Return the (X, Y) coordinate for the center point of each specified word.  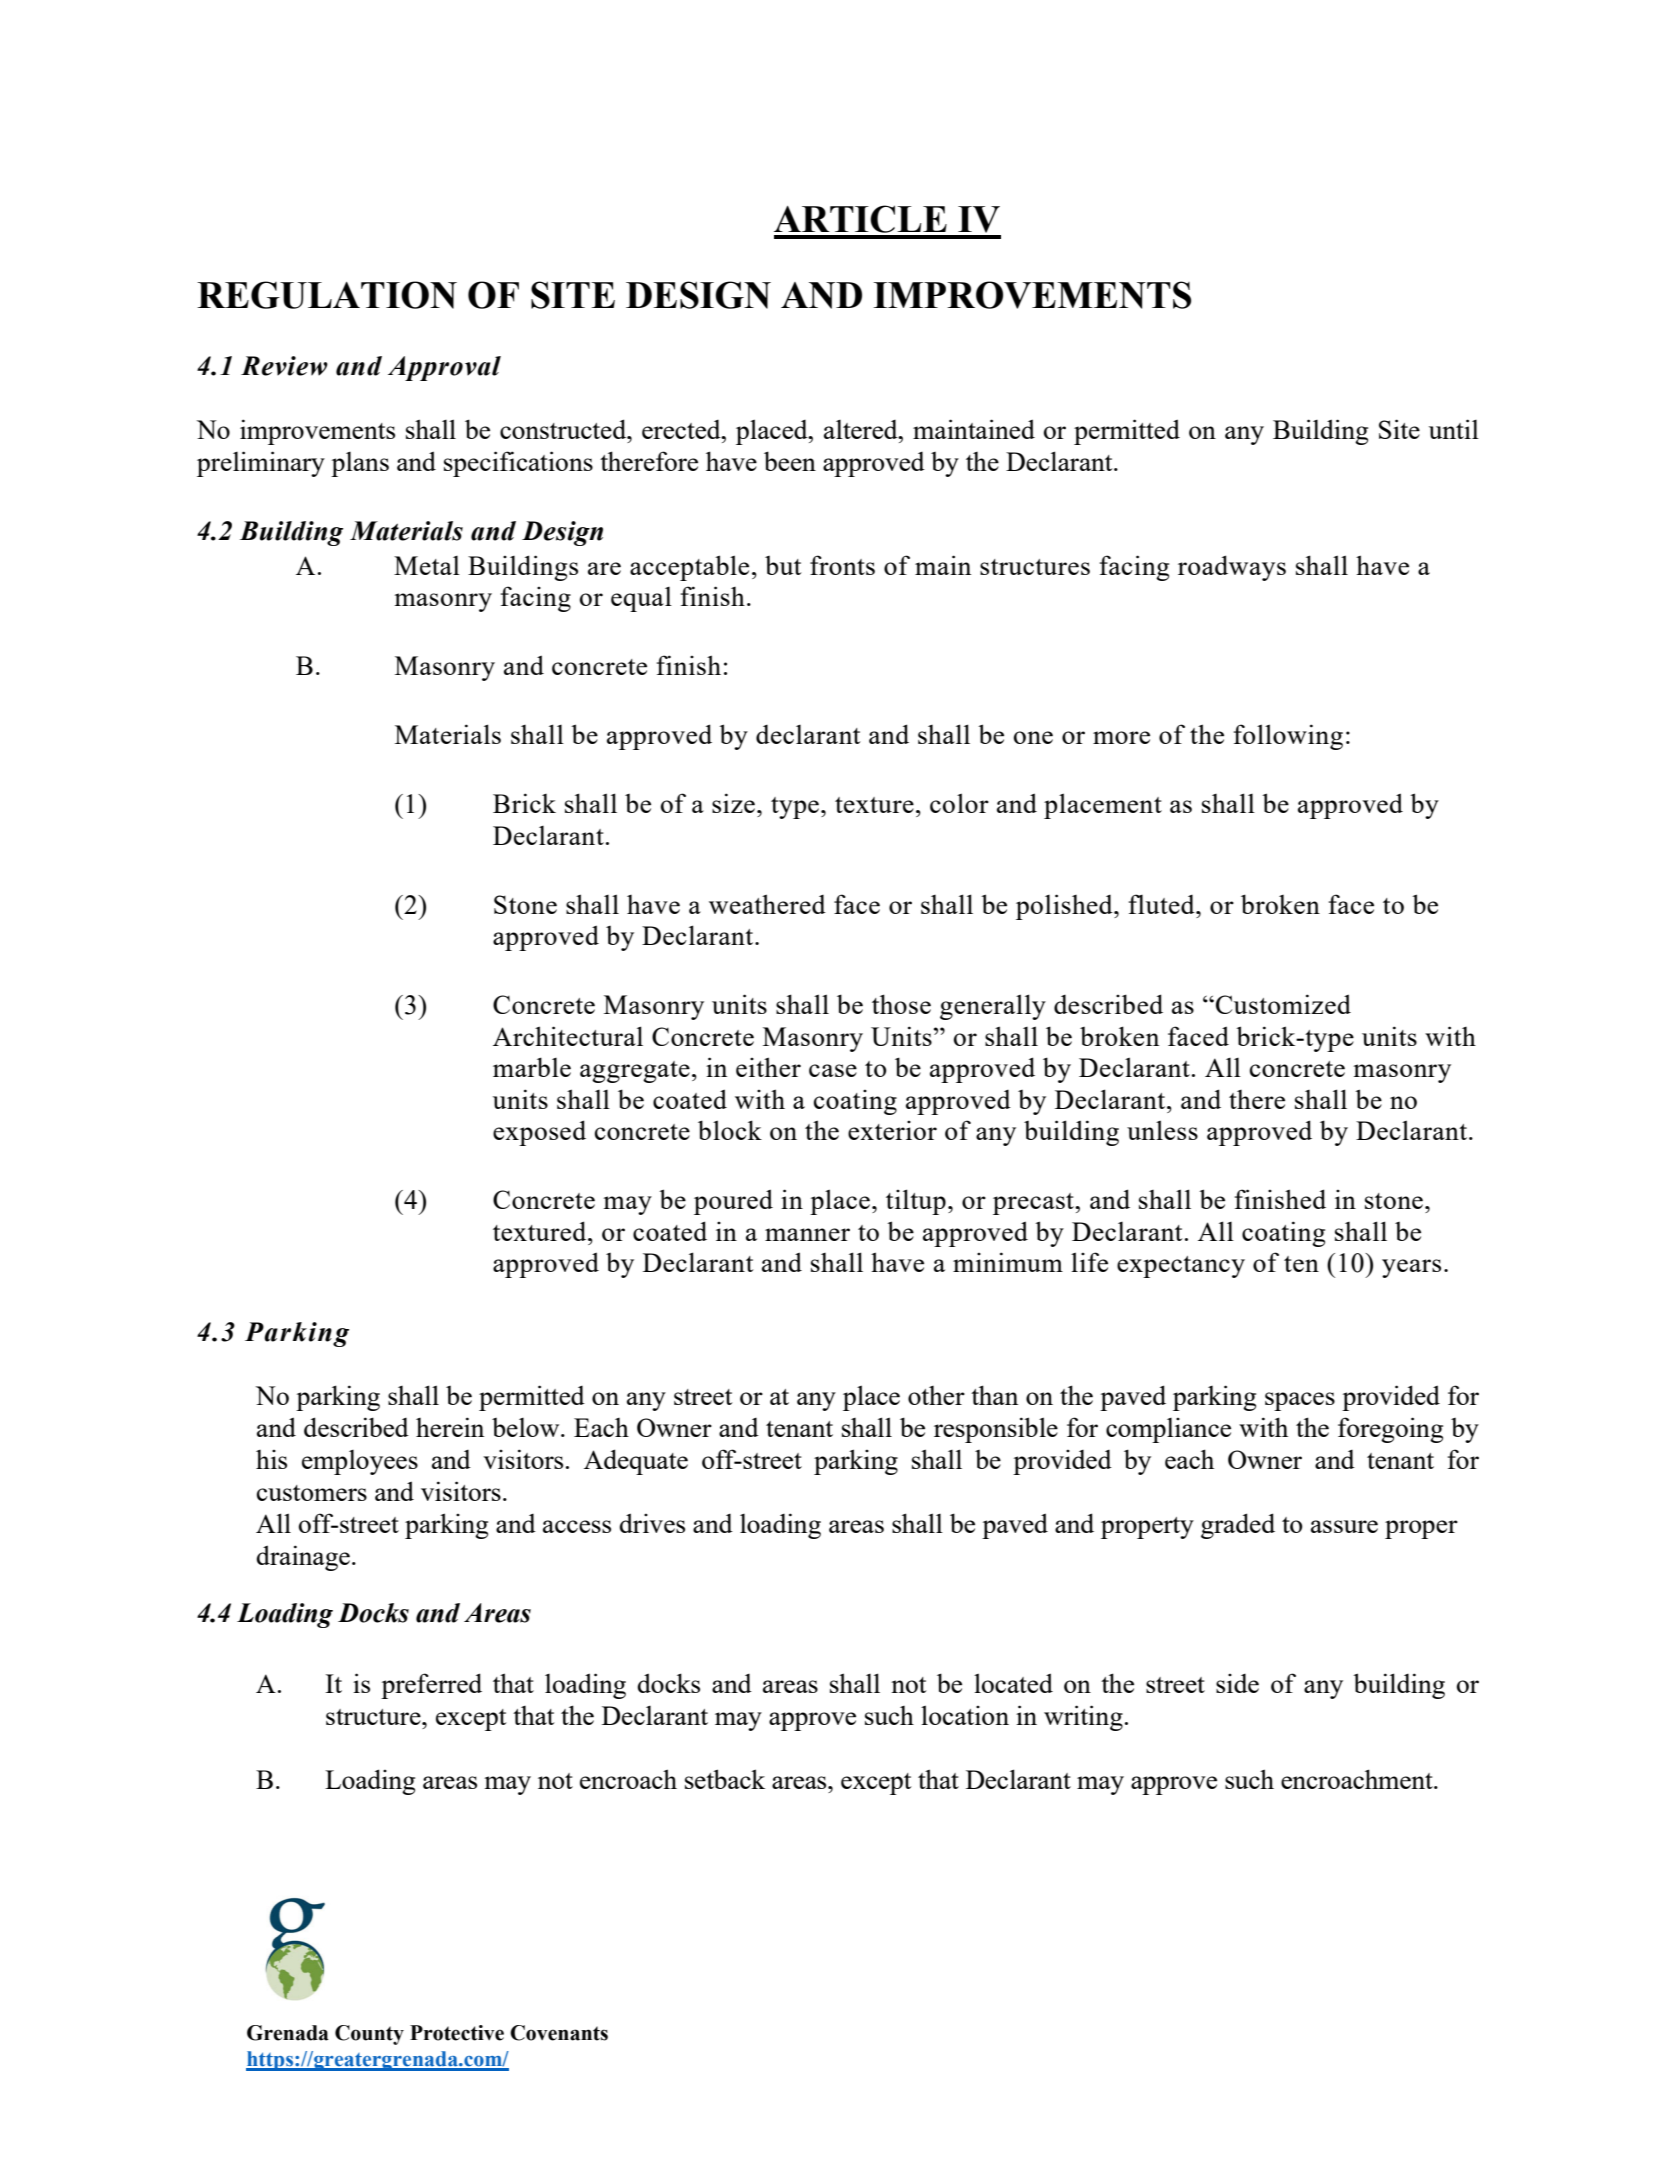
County (369, 2035)
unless (1162, 1130)
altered (862, 429)
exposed (539, 1133)
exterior (892, 1130)
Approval (444, 368)
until (1454, 429)
